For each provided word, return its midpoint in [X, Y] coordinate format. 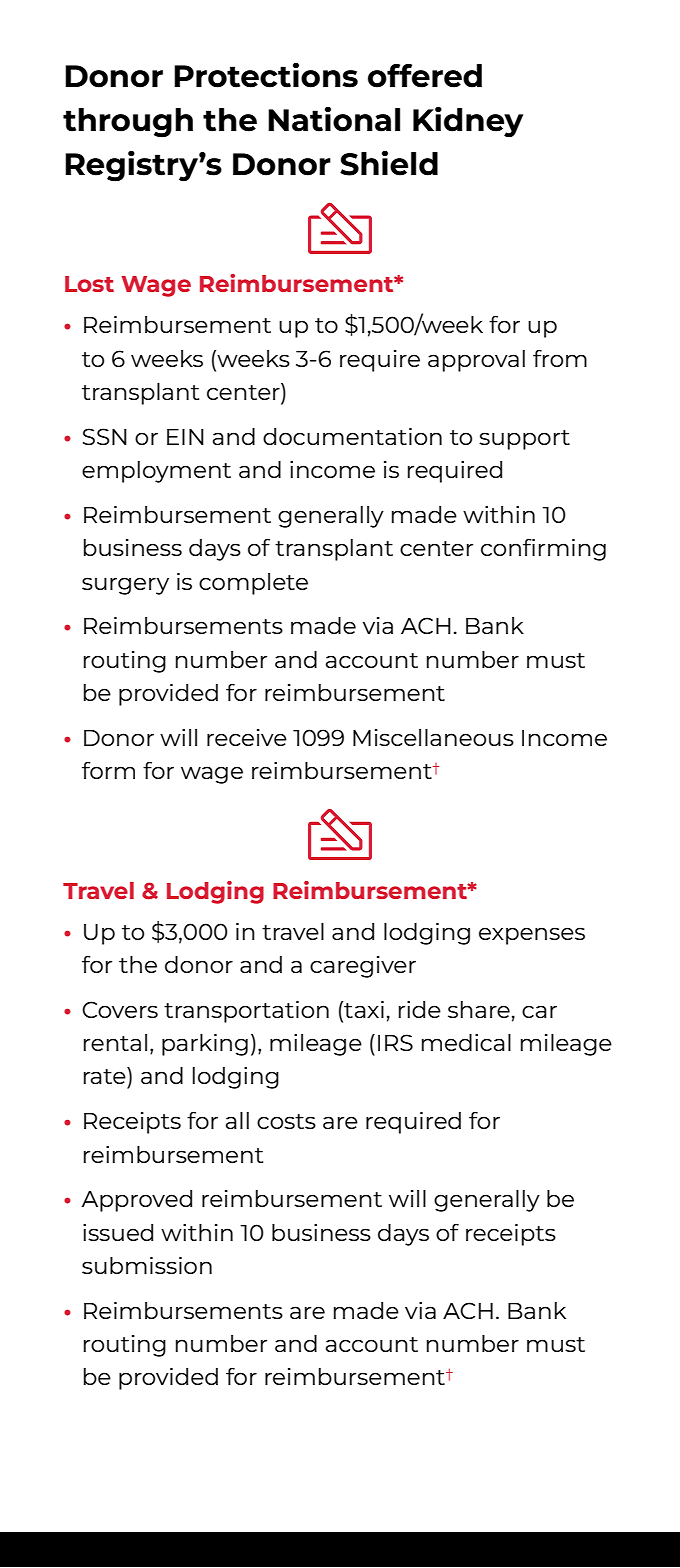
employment [156, 472]
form [108, 770]
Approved [136, 1201]
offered [425, 76]
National [334, 119]
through [128, 123]
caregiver [363, 967]
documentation [352, 436]
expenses [532, 936]
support [524, 440]
